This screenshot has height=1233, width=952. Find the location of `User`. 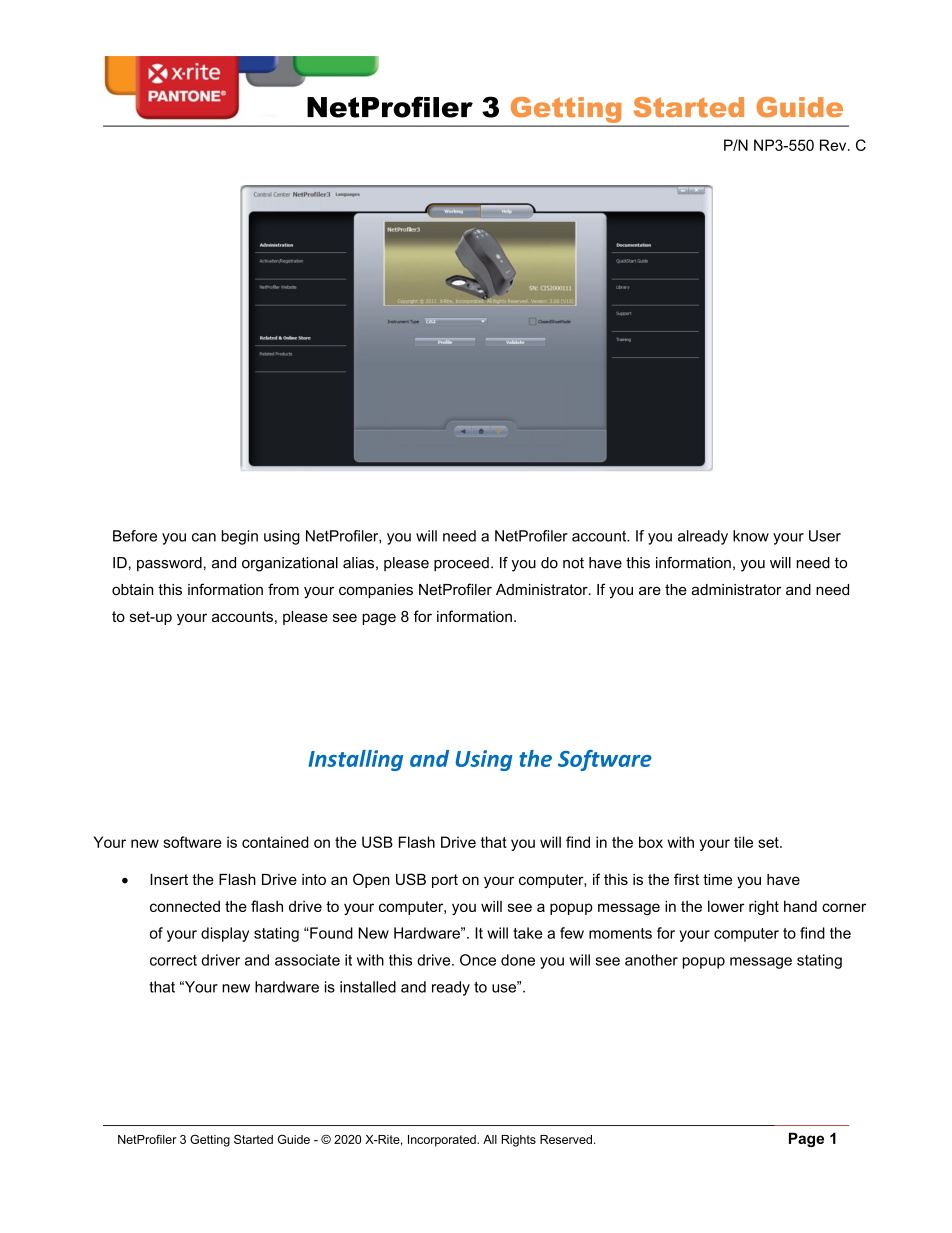

User is located at coordinates (825, 536).
